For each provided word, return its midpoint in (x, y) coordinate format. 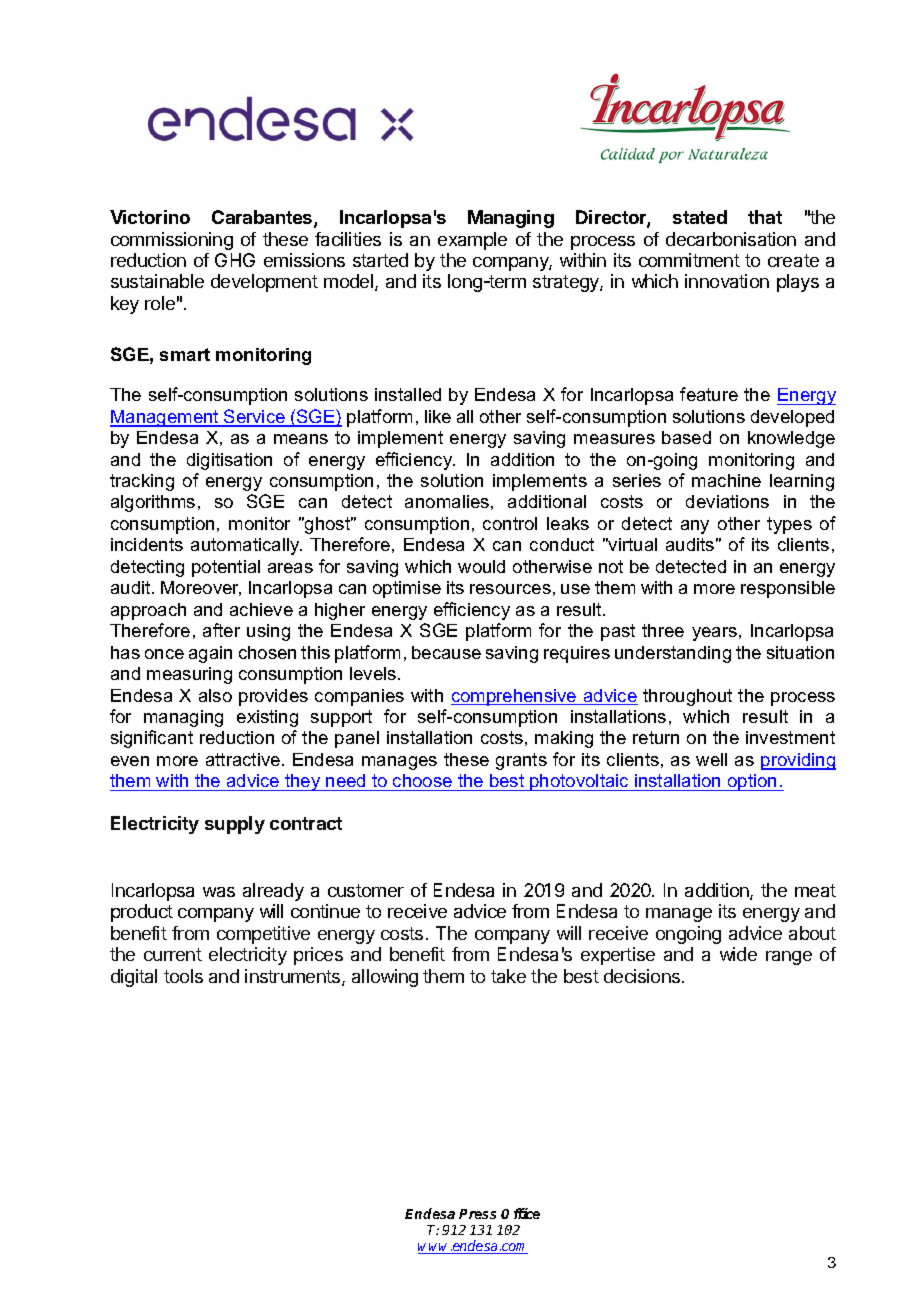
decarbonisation (731, 239)
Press (477, 1214)
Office (520, 1213)
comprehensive (515, 697)
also (215, 695)
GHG (235, 260)
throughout (687, 697)
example (472, 241)
